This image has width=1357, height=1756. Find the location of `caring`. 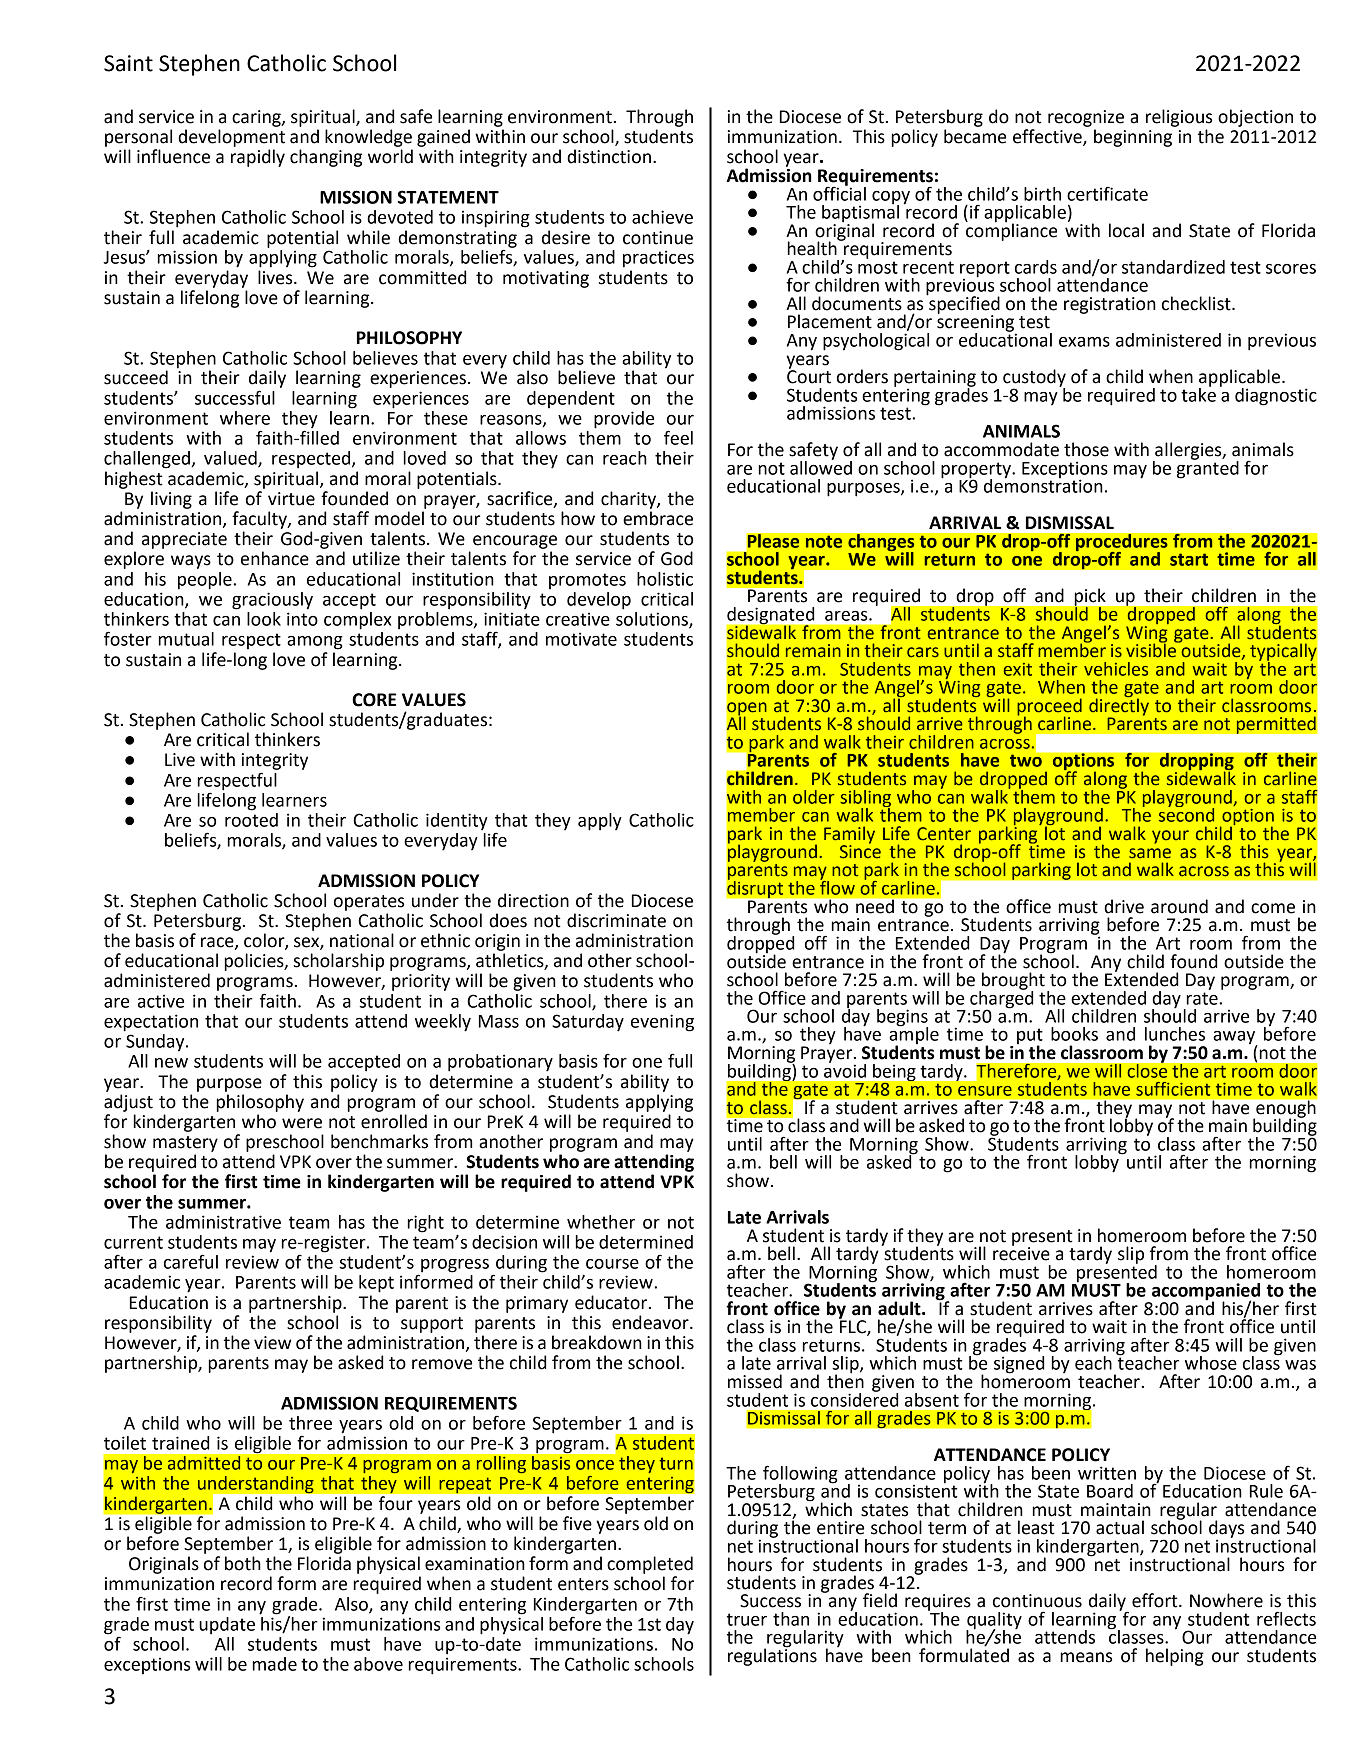

caring is located at coordinates (257, 118).
